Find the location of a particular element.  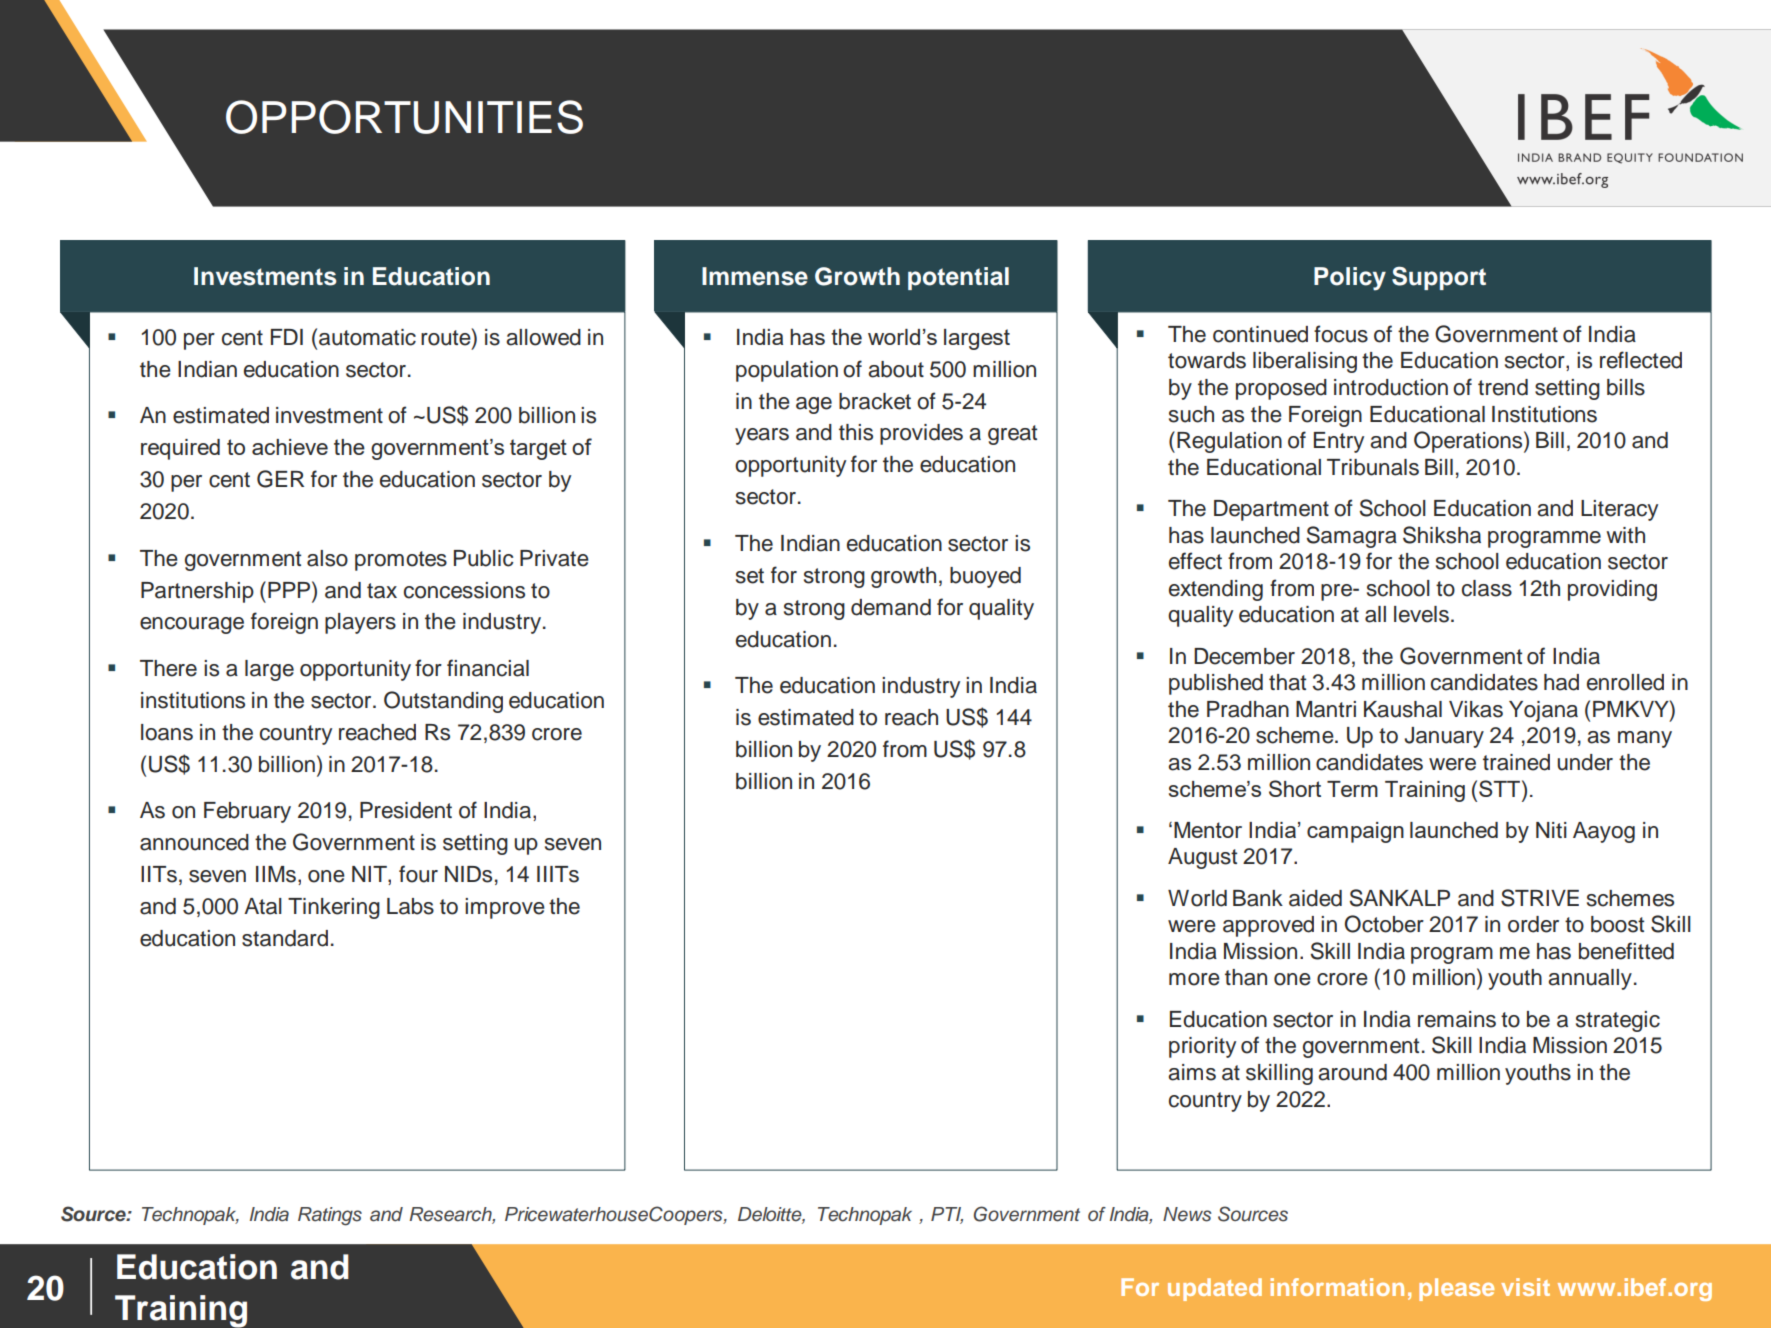

President is located at coordinates (406, 810).
